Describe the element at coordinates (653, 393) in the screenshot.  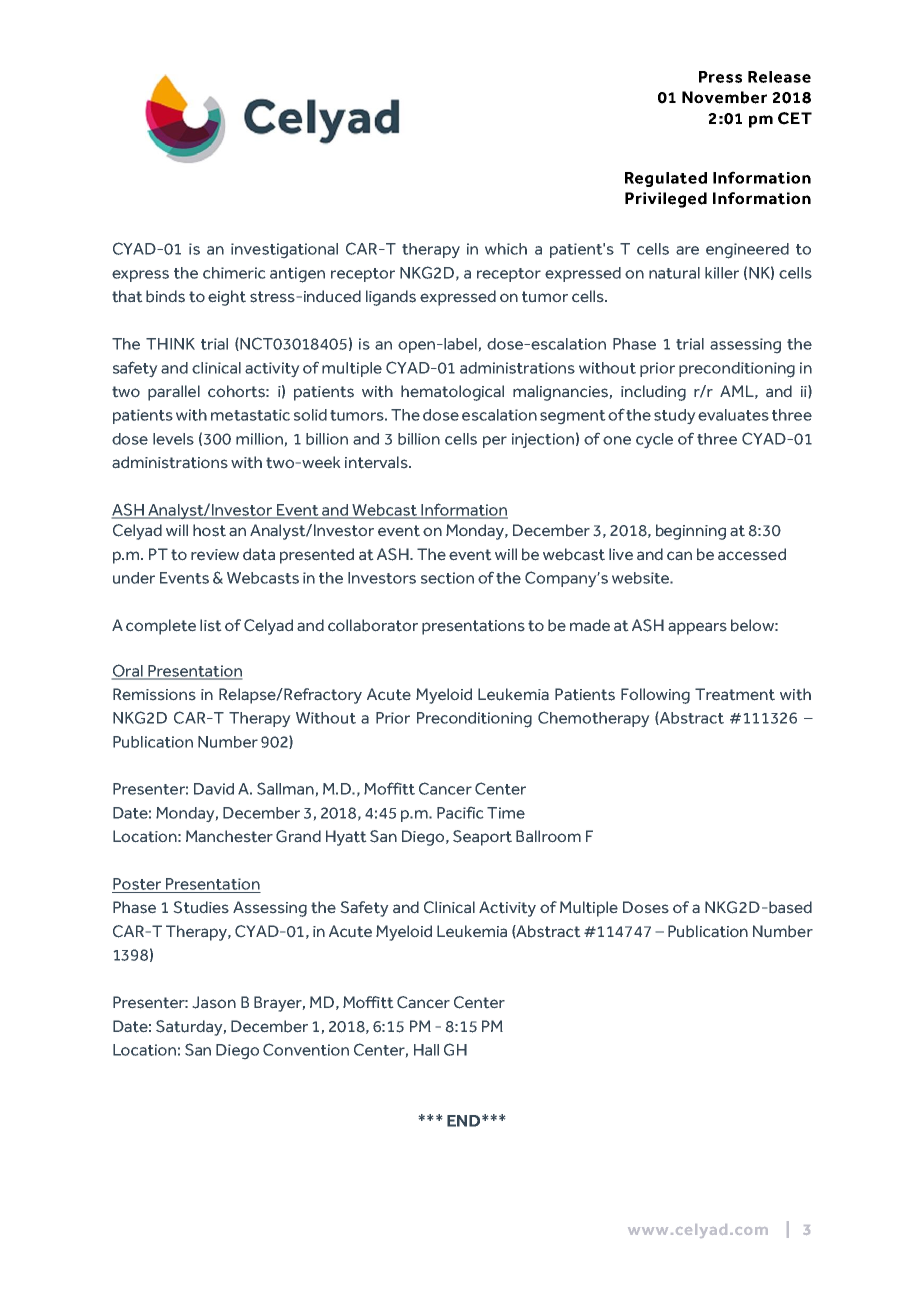
I see `including` at that location.
